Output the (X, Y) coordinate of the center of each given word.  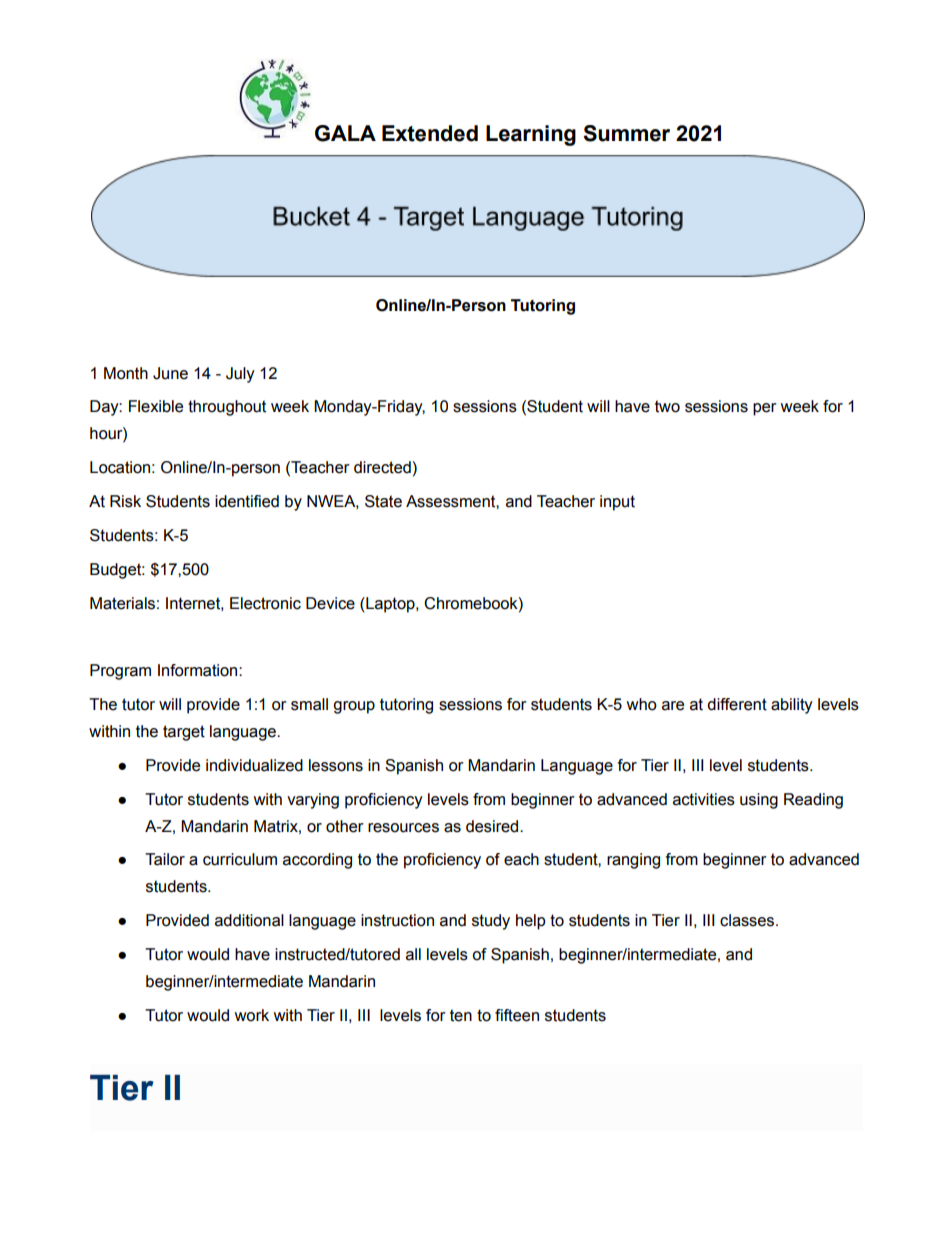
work (251, 1015)
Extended (430, 133)
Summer (626, 133)
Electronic (265, 603)
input (617, 503)
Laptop (390, 605)
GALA (345, 133)
